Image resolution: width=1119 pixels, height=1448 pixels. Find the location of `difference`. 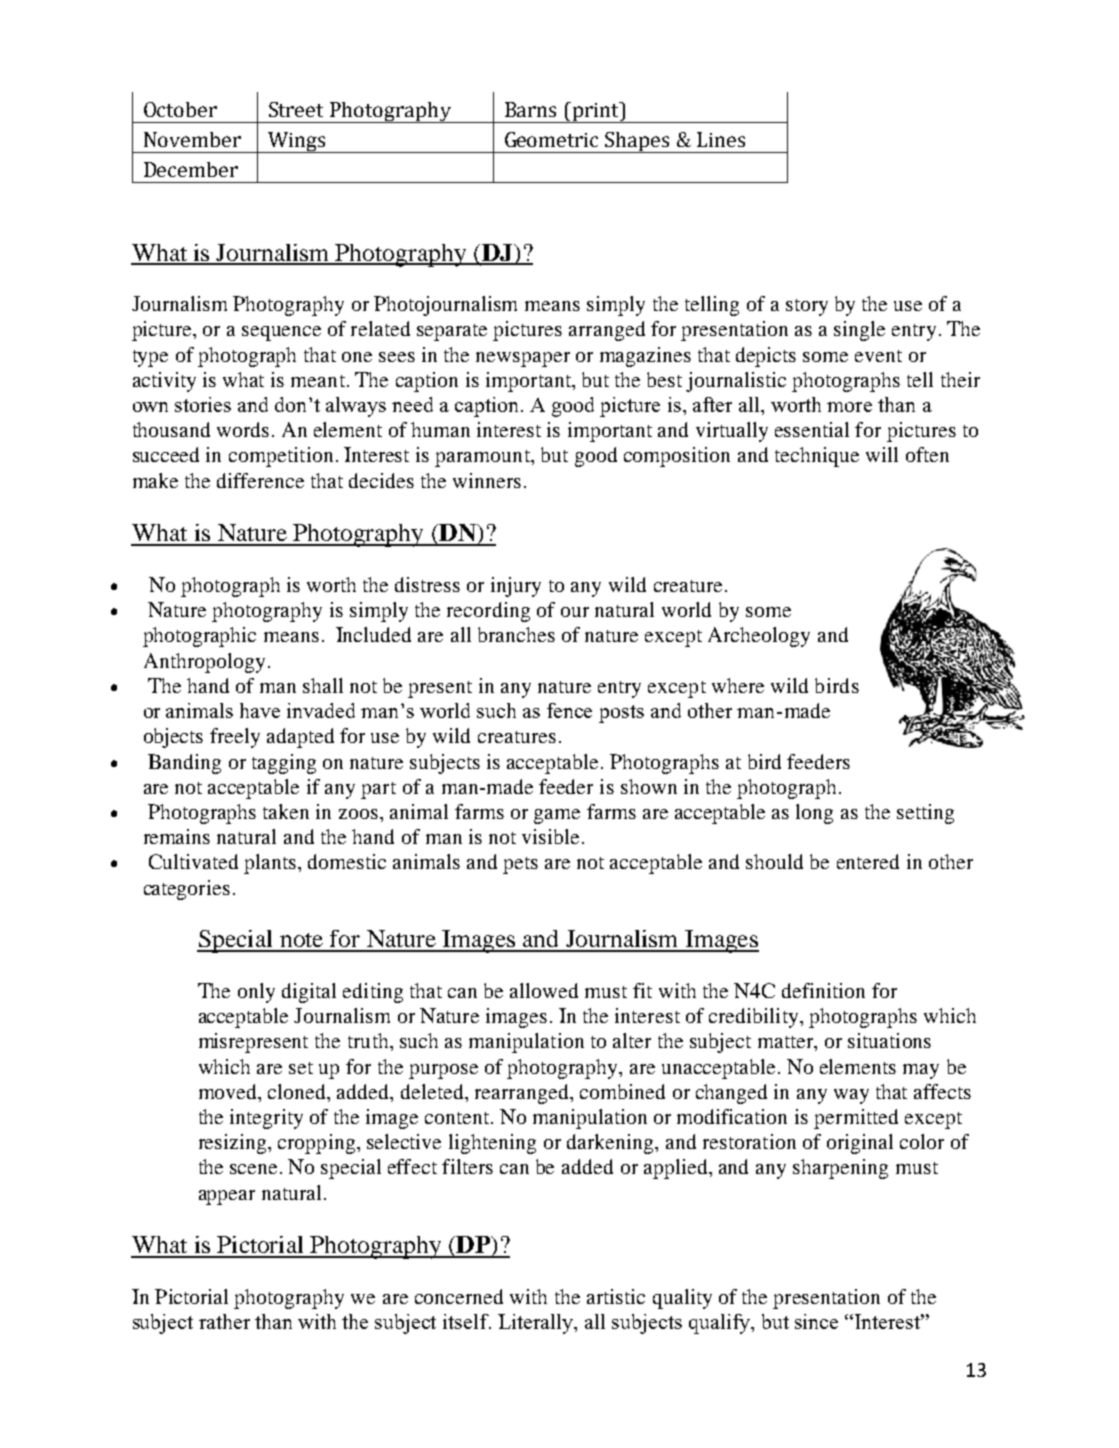

difference is located at coordinates (260, 480).
